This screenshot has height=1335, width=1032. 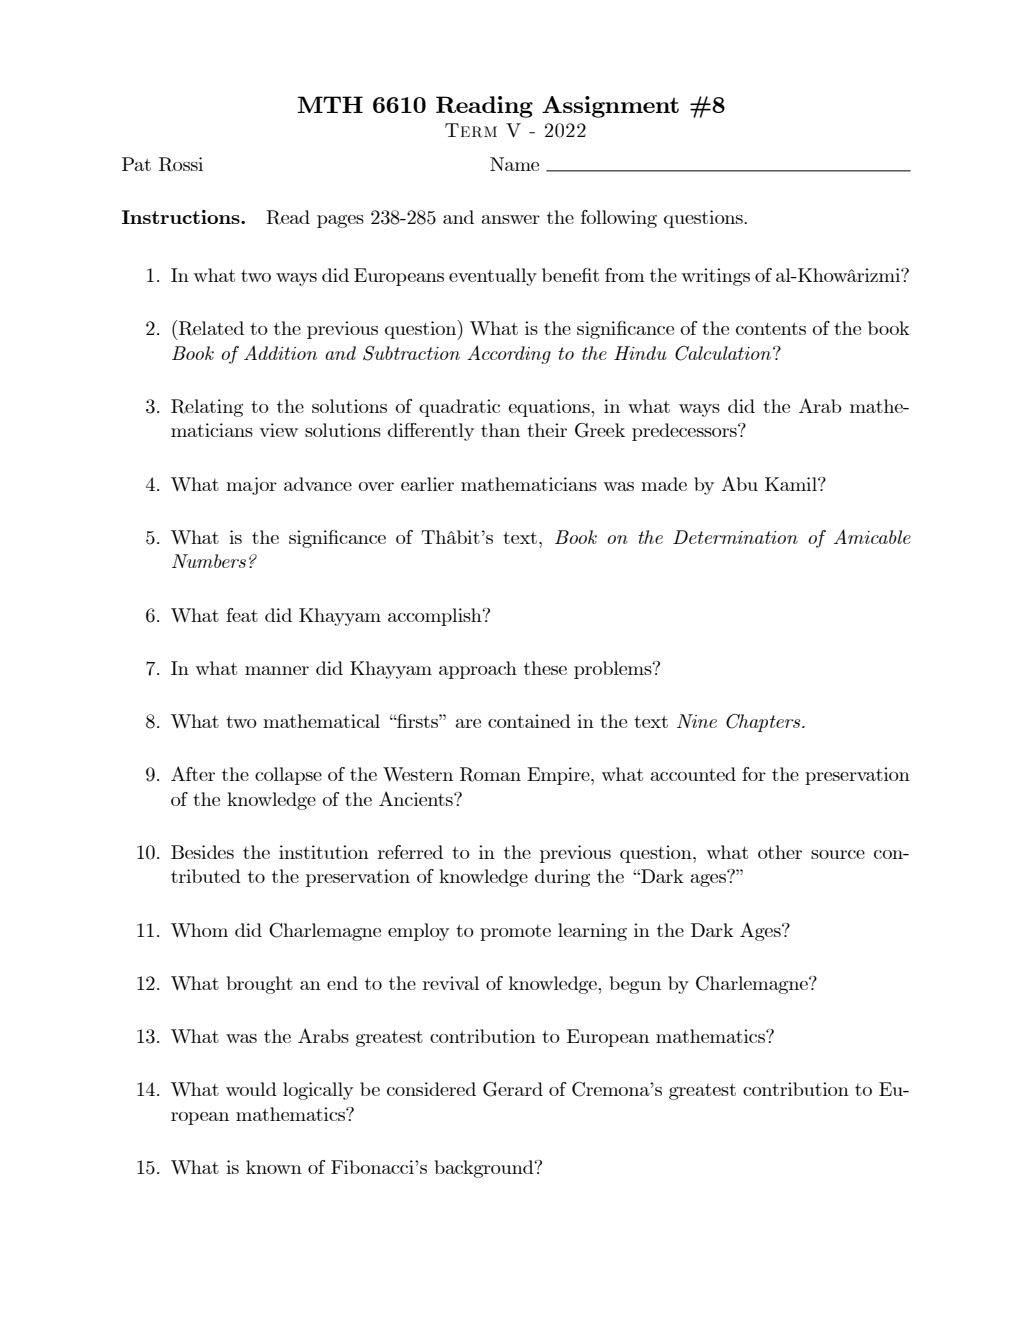 I want to click on Assignment, so click(x=610, y=107).
